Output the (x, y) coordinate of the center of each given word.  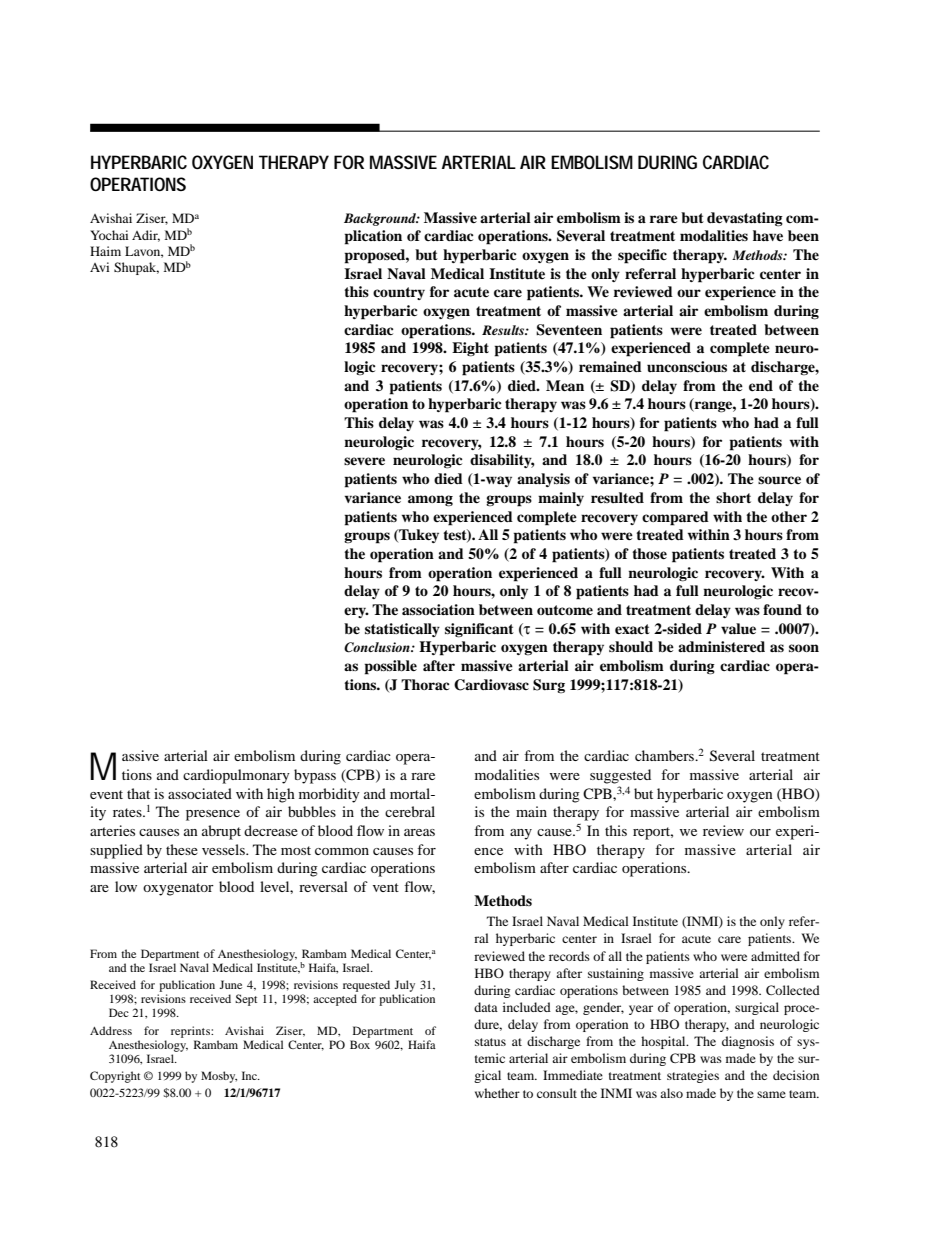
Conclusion (378, 647)
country (399, 293)
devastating (745, 219)
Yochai (109, 235)
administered (721, 646)
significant (479, 630)
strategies (693, 1076)
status (490, 1042)
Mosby (219, 1077)
